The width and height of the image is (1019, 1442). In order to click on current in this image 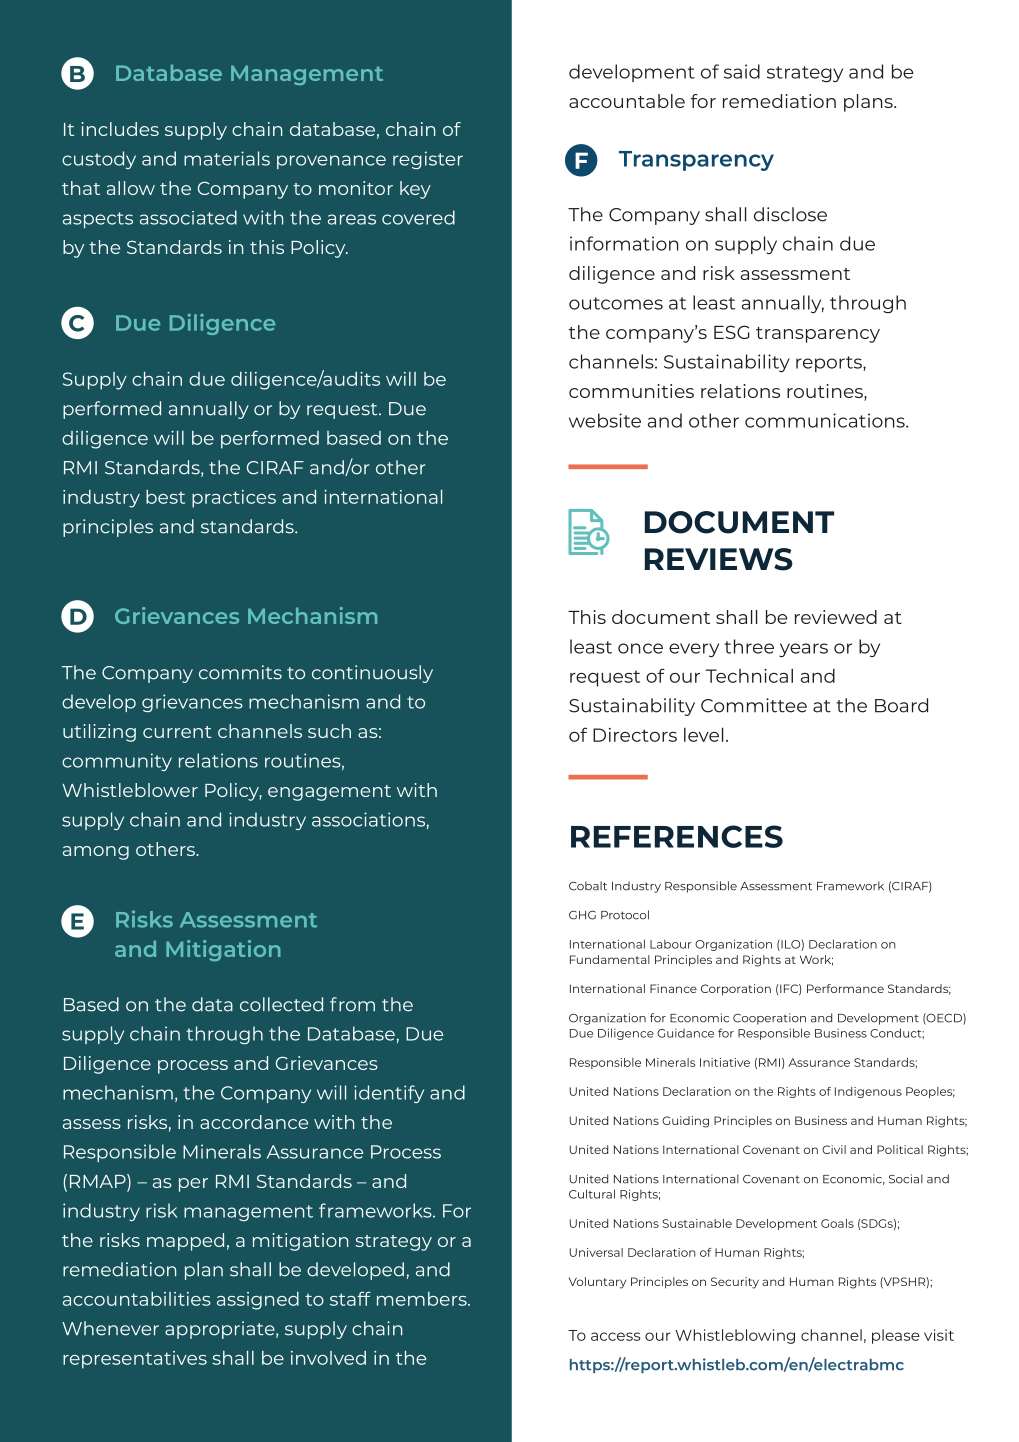, I will do `click(177, 732)`.
